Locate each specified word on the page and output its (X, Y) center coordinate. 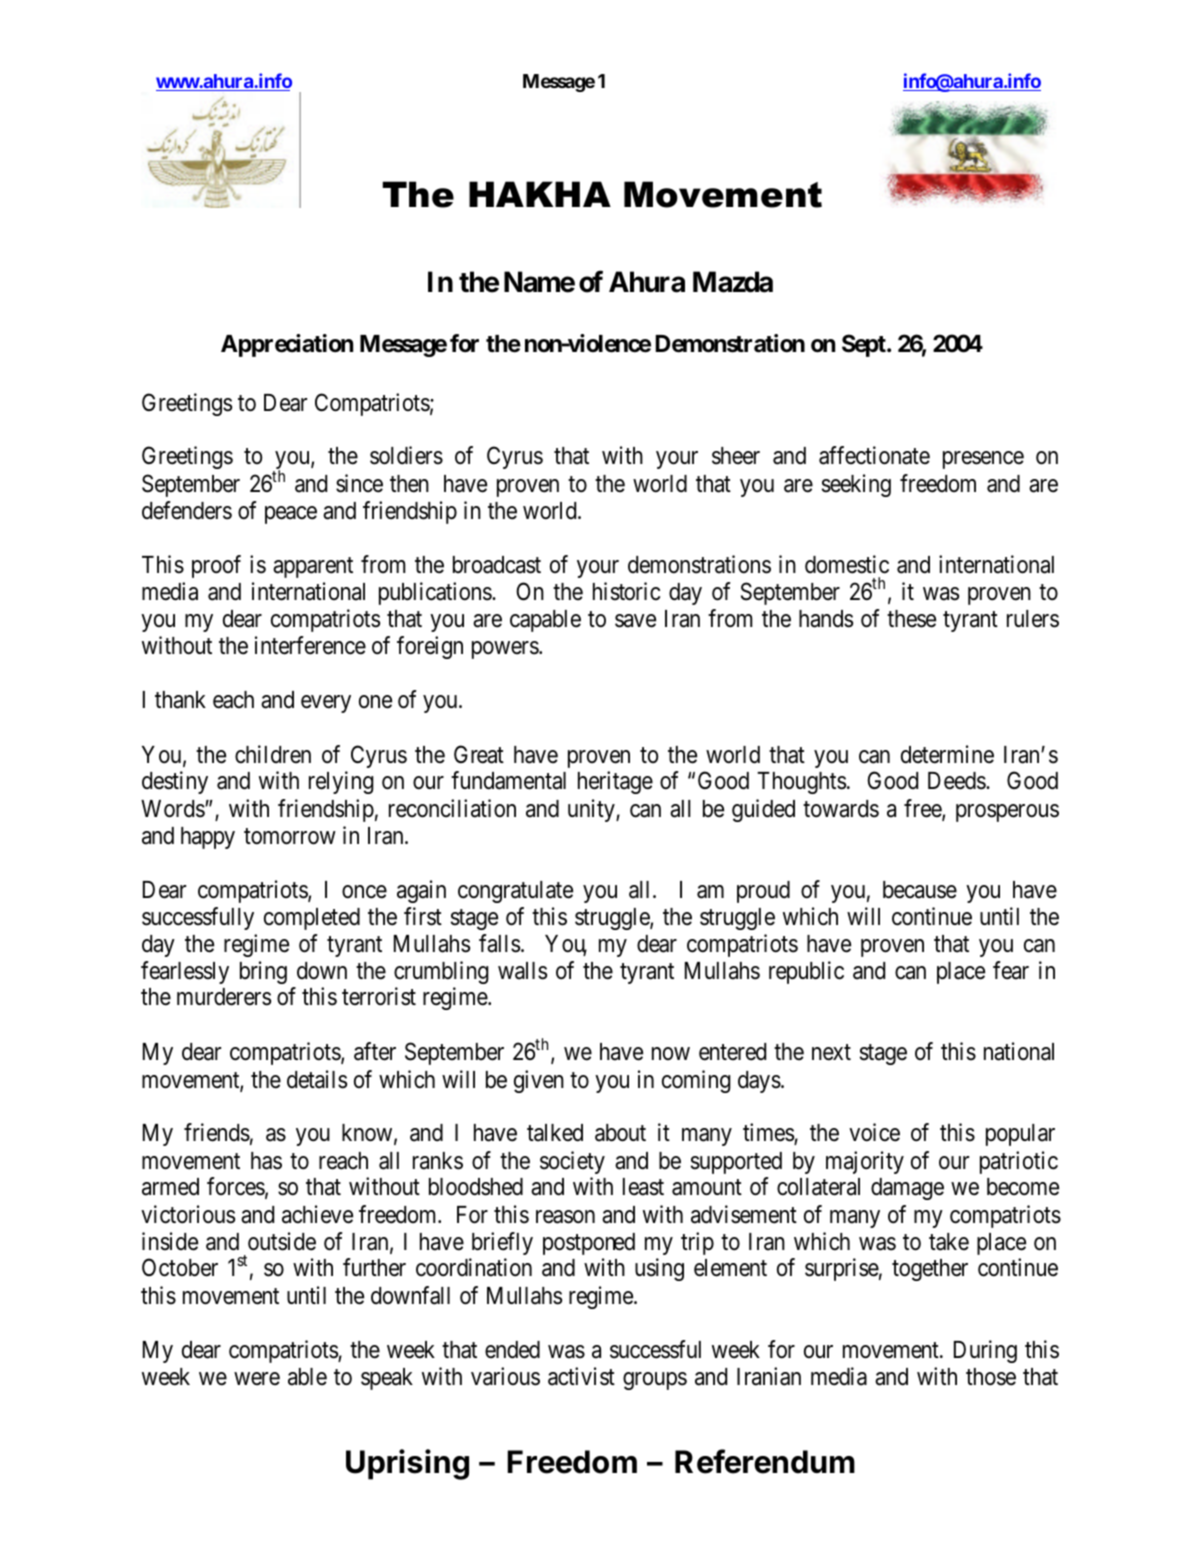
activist (581, 1376)
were (257, 1379)
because (920, 890)
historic (626, 591)
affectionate (874, 455)
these (911, 619)
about (620, 1133)
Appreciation (287, 345)
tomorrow (290, 836)
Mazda (733, 282)
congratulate (515, 892)
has (266, 1161)
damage (907, 1189)
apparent (313, 567)
